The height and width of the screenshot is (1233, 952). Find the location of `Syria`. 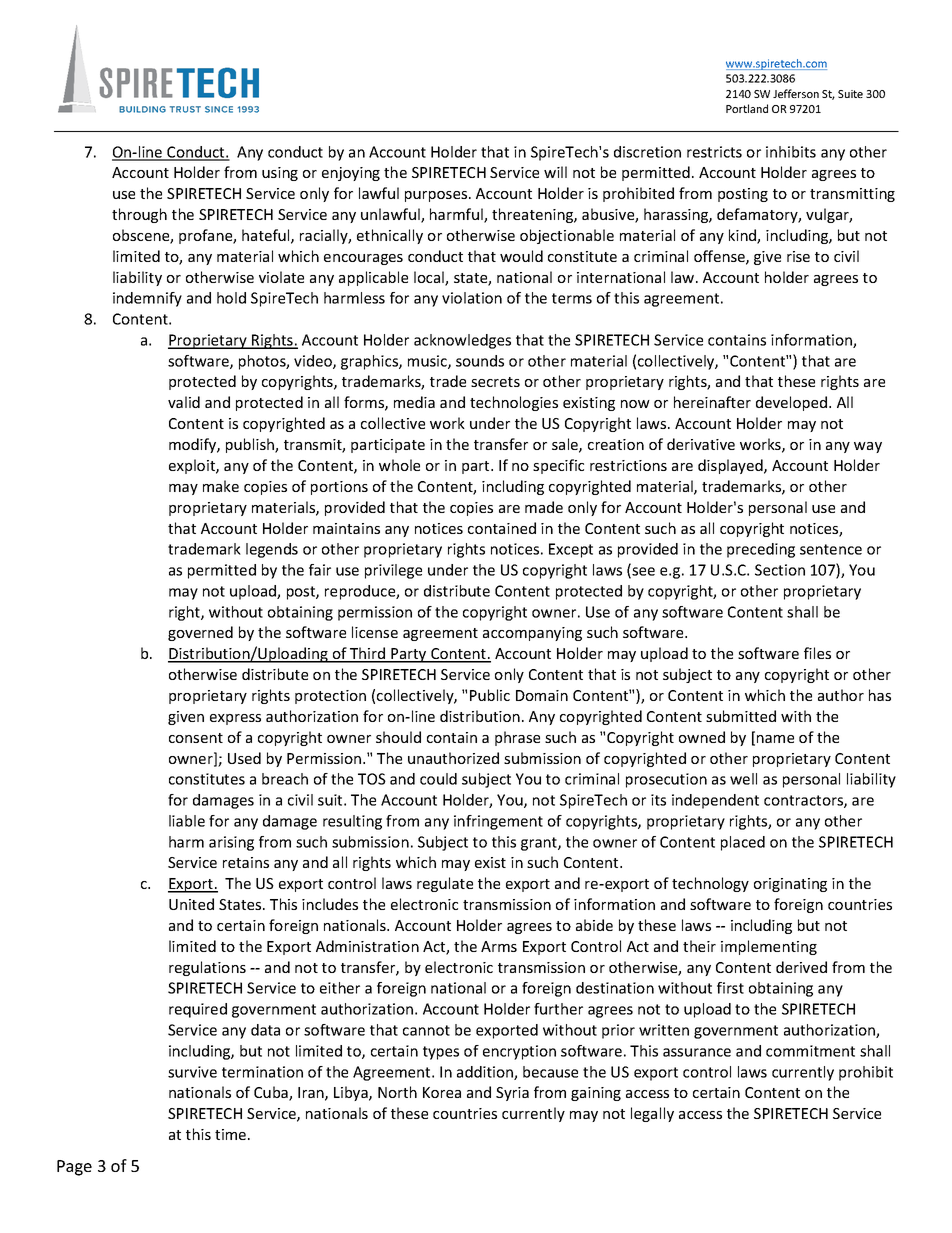

Syria is located at coordinates (512, 1094).
